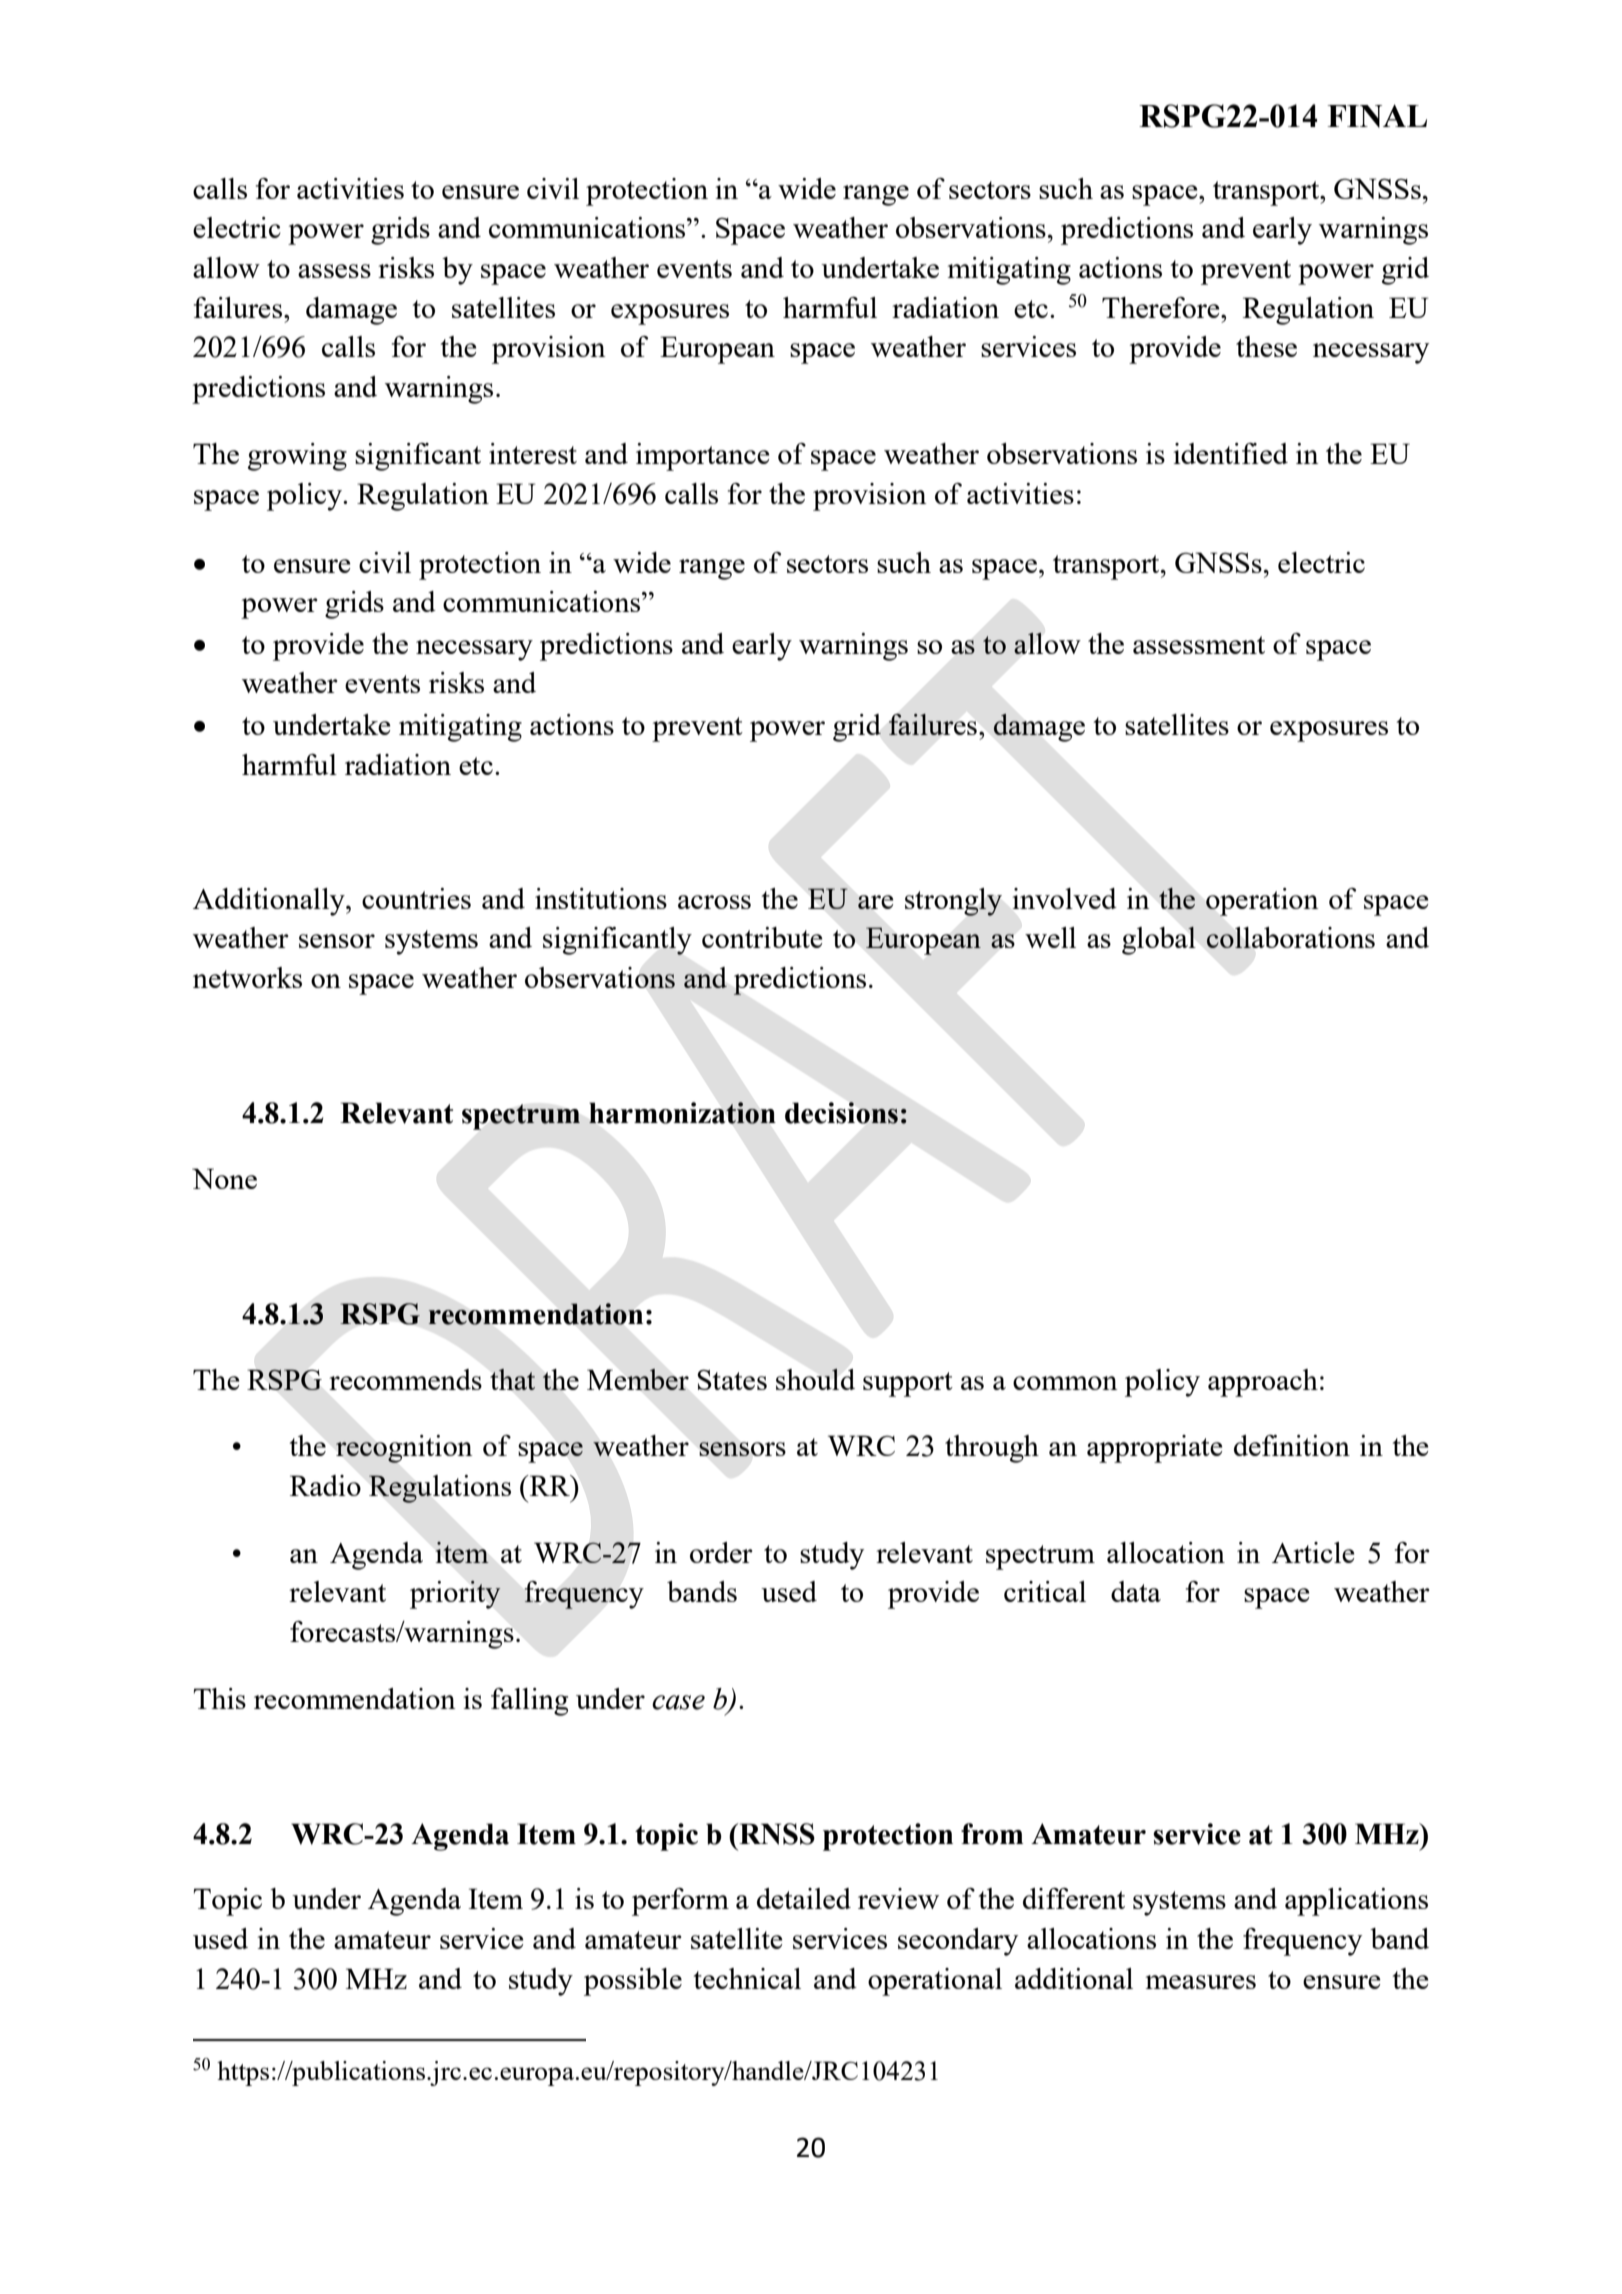  What do you see at coordinates (703, 457) in the screenshot?
I see `importance` at bounding box center [703, 457].
